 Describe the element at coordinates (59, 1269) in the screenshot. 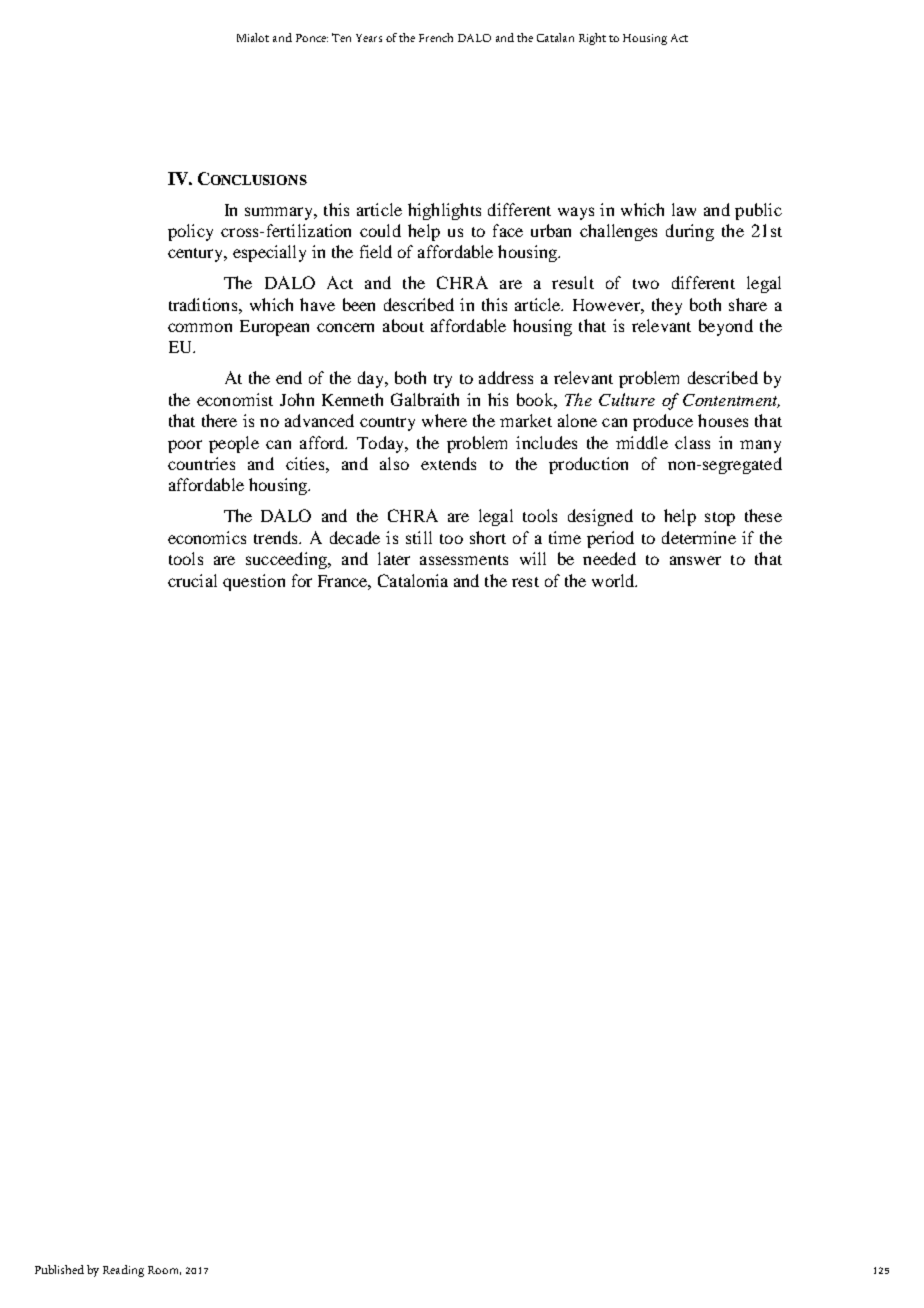

I see `Published` at that location.
